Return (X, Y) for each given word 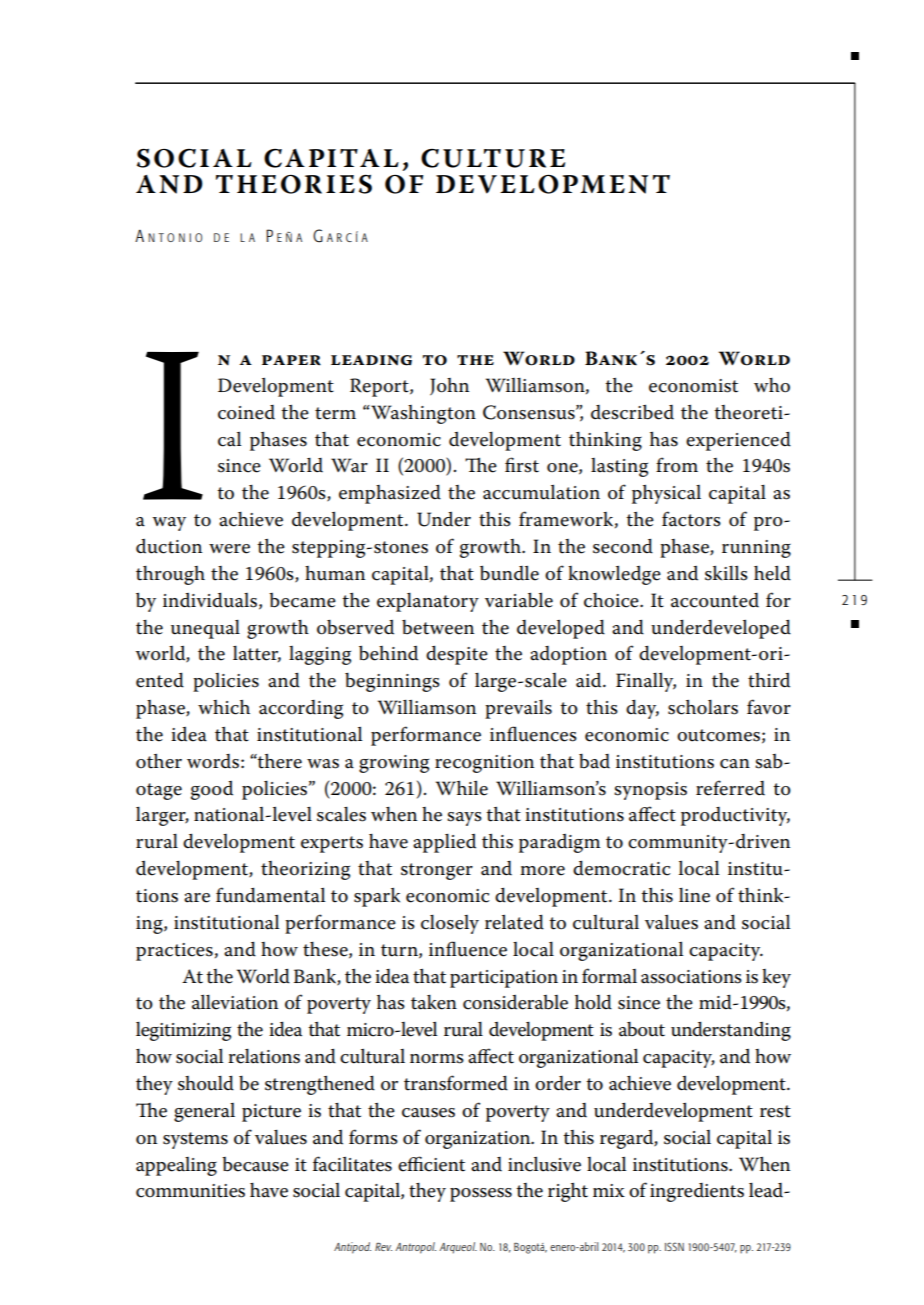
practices (174, 952)
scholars (703, 707)
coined (246, 412)
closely (450, 924)
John (449, 387)
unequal (205, 629)
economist (693, 386)
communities (190, 1191)
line (694, 895)
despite (457, 655)
